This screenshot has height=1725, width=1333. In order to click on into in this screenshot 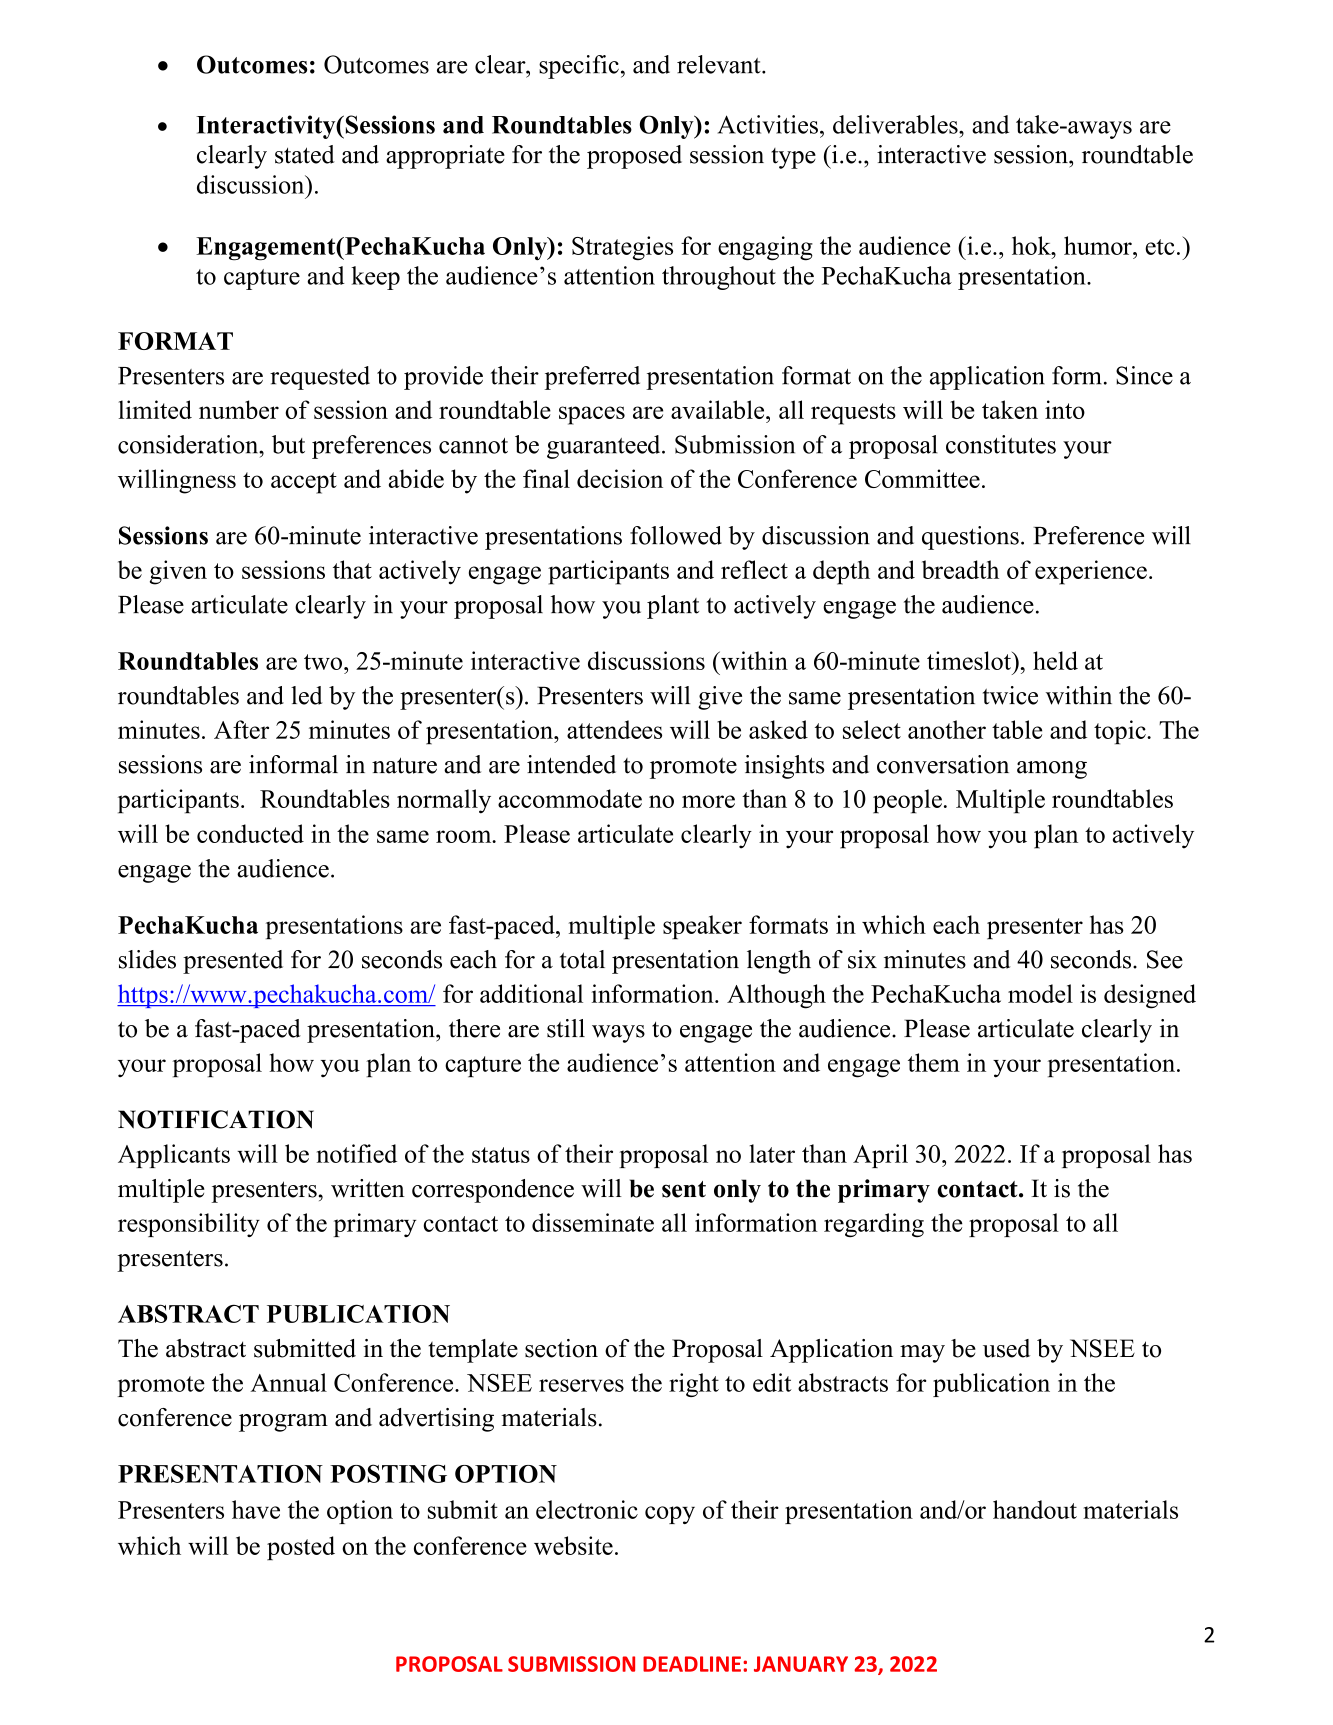, I will do `click(1065, 409)`.
